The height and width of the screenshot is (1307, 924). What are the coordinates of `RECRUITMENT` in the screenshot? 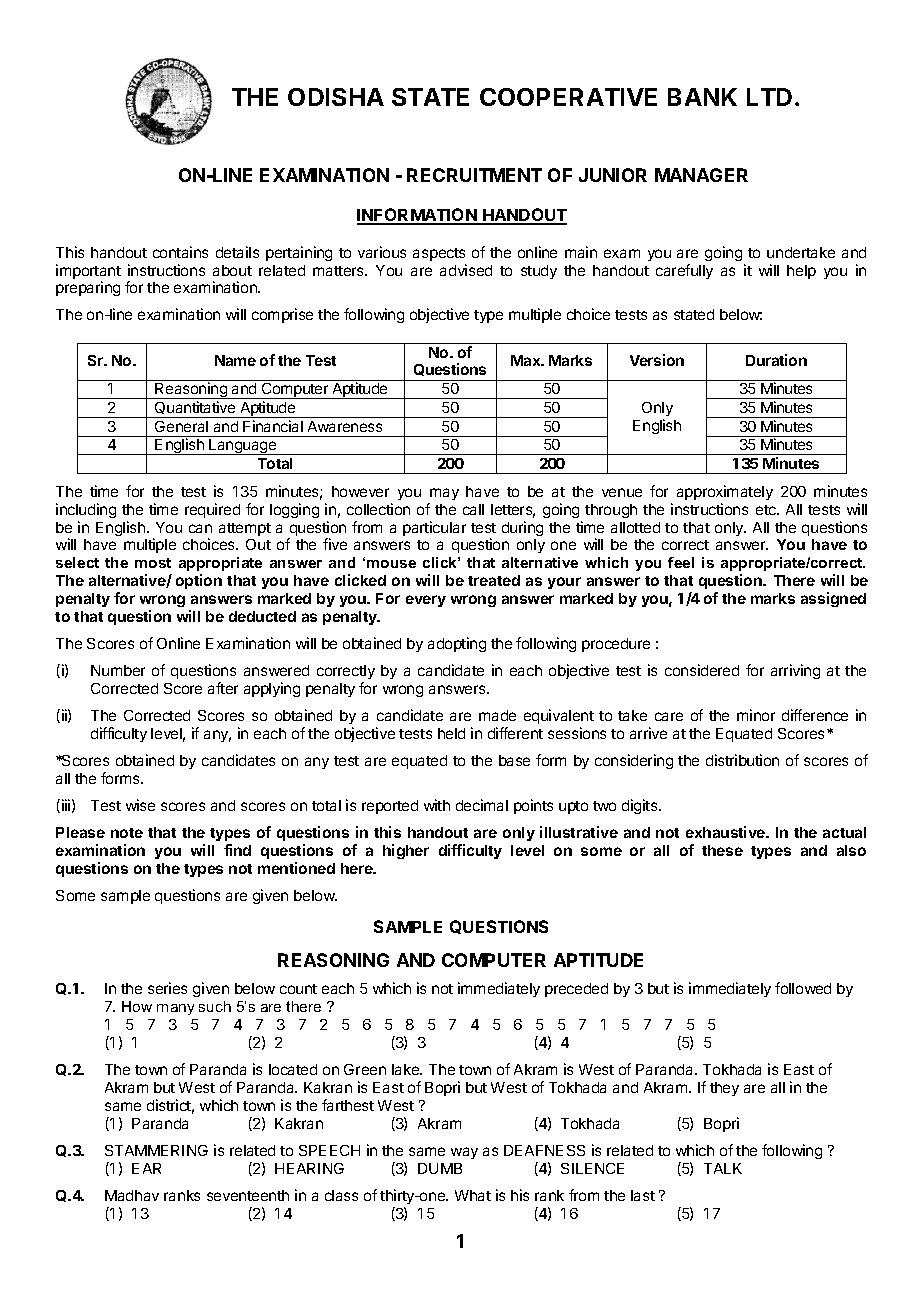 It's located at (474, 175).
